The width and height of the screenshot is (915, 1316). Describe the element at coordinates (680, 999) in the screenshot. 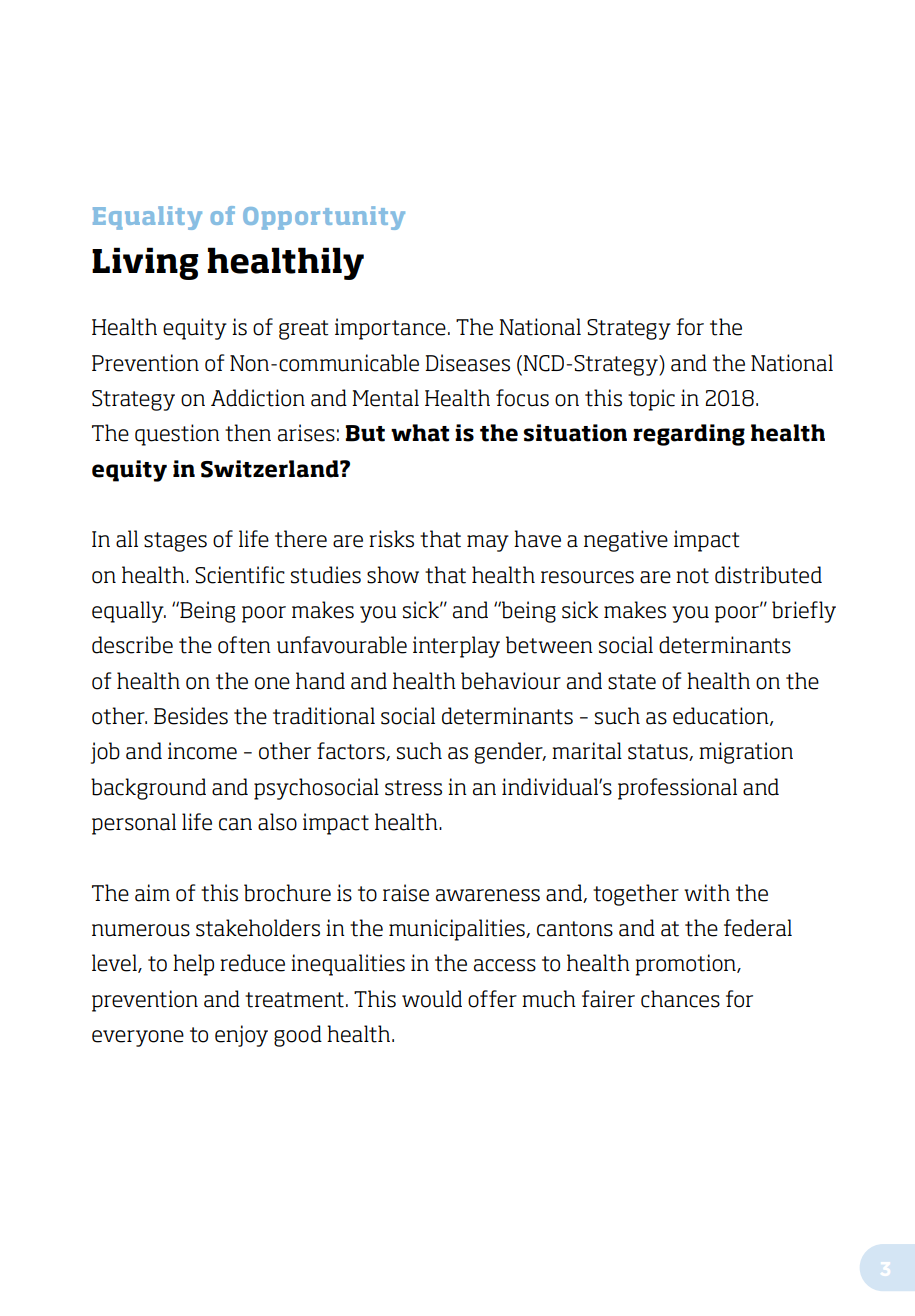

I see `chances` at that location.
